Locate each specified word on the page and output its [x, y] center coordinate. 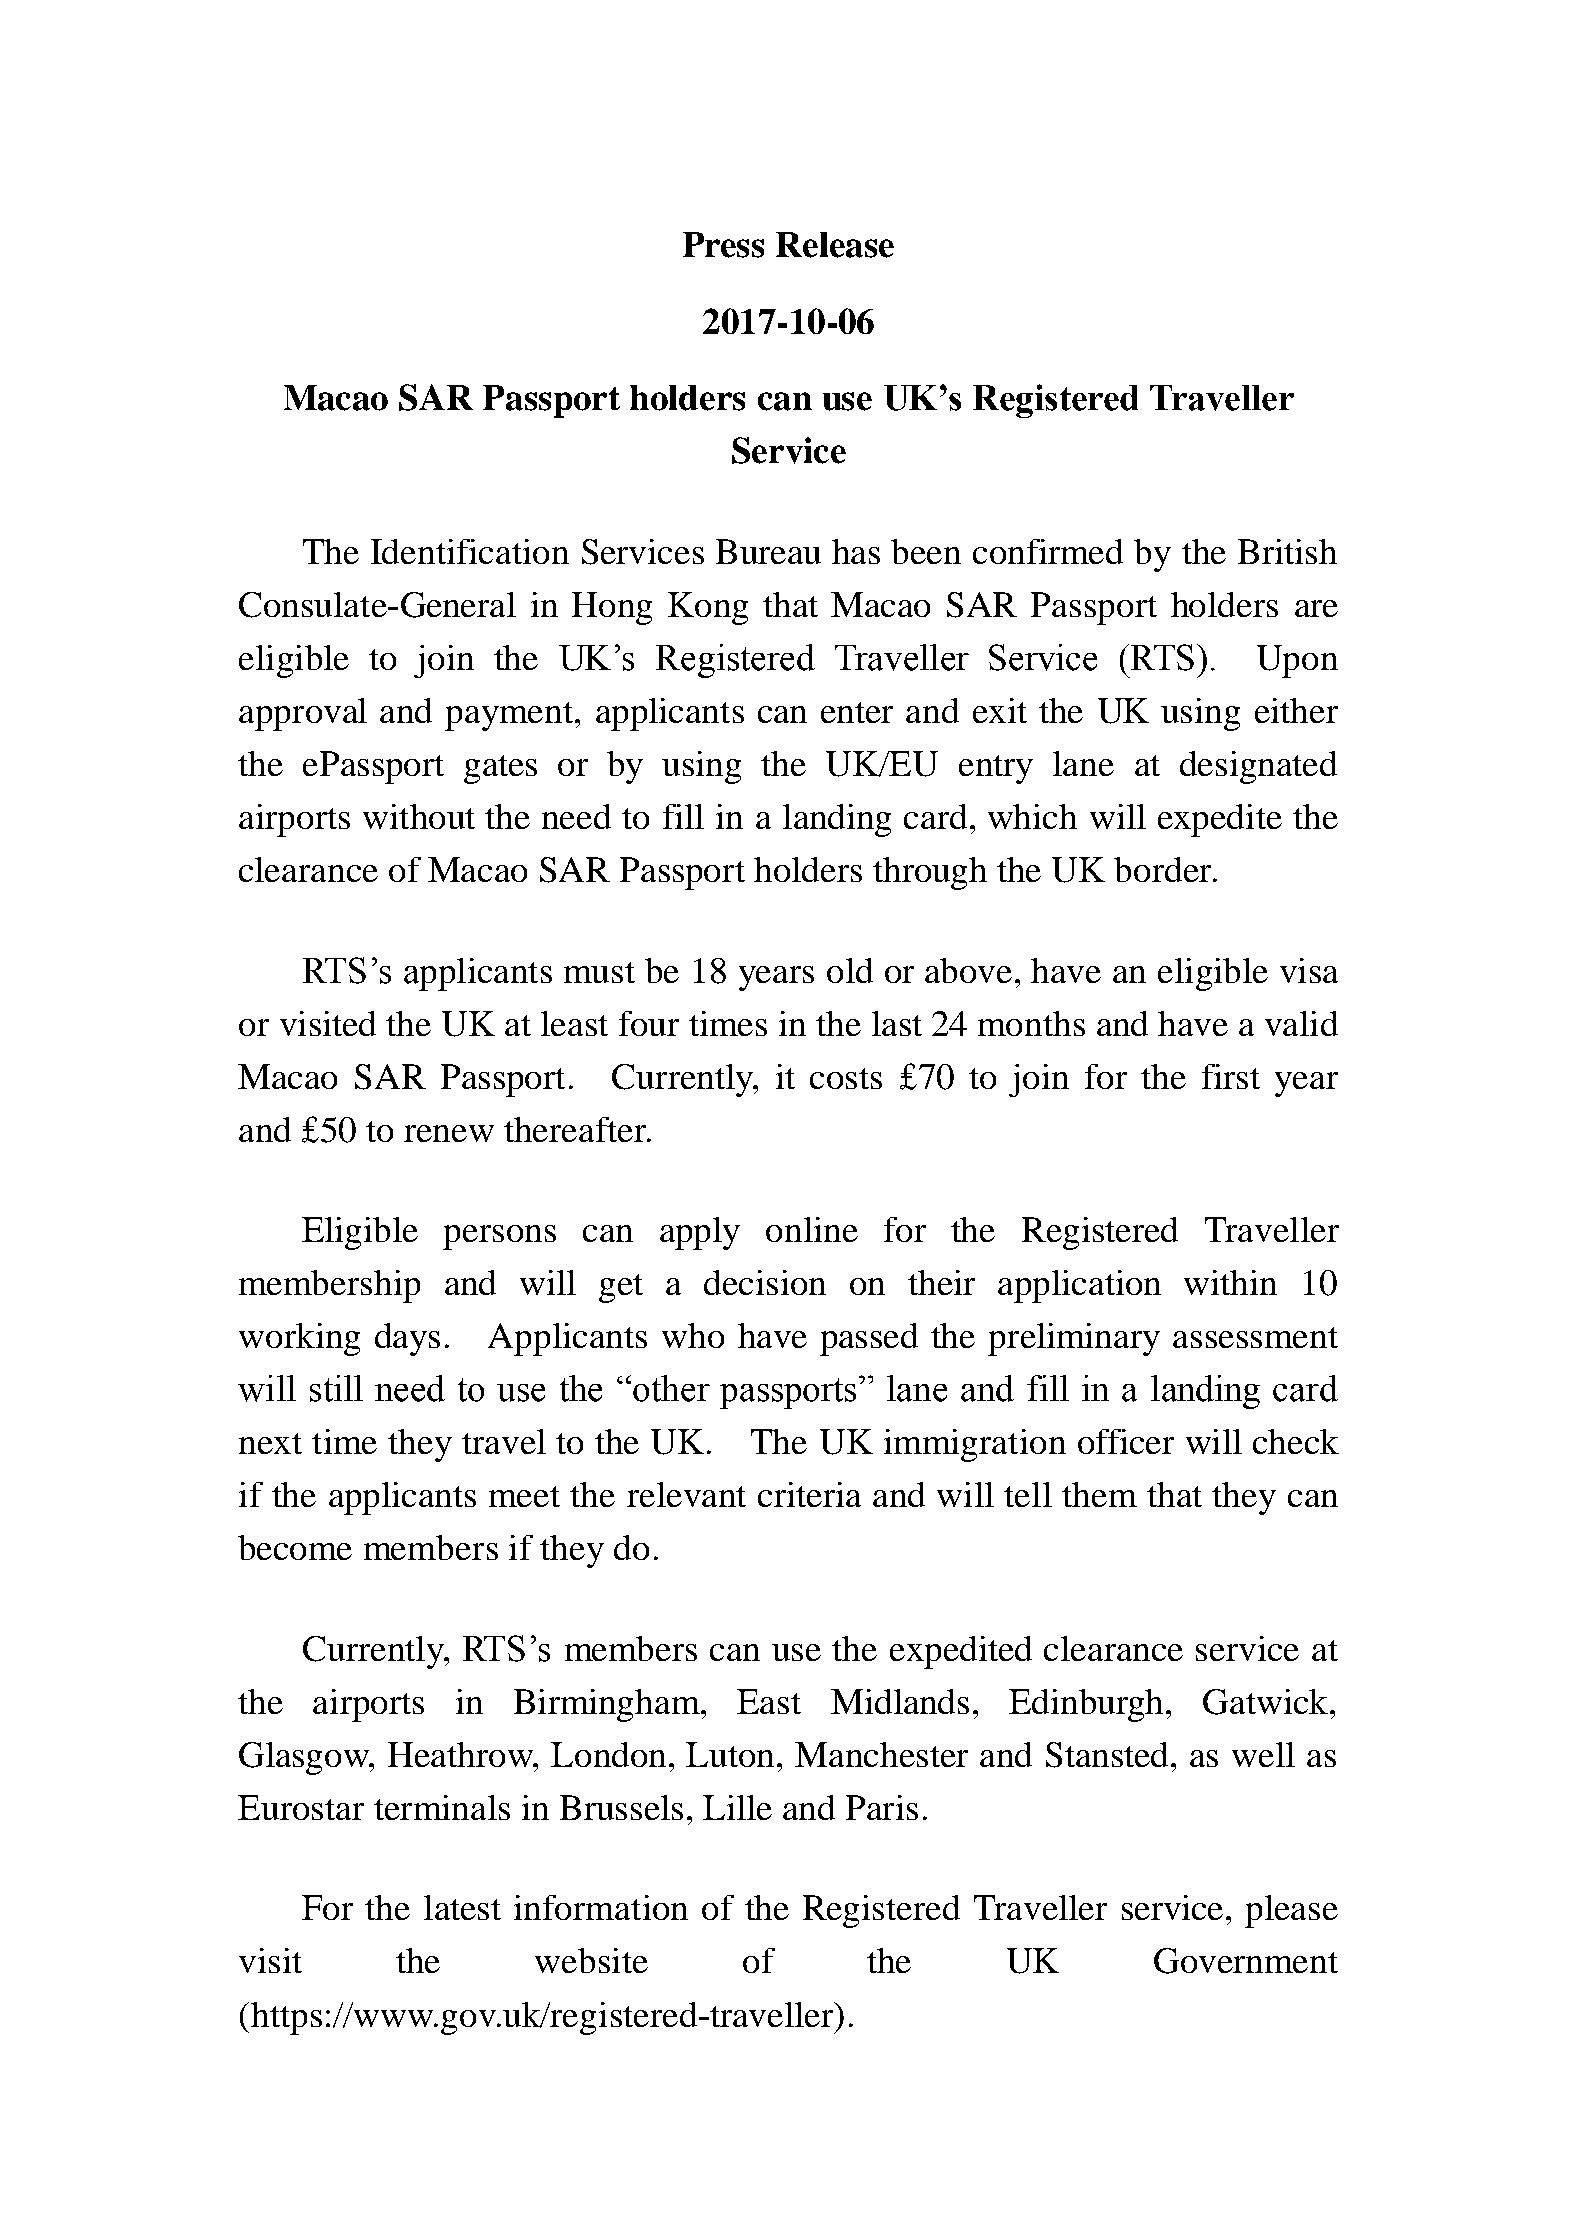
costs [846, 1078]
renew [449, 1133]
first [1231, 1076]
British [1287, 551]
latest [462, 1907]
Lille [737, 1807]
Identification [470, 551]
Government [1246, 1961]
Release [835, 245]
